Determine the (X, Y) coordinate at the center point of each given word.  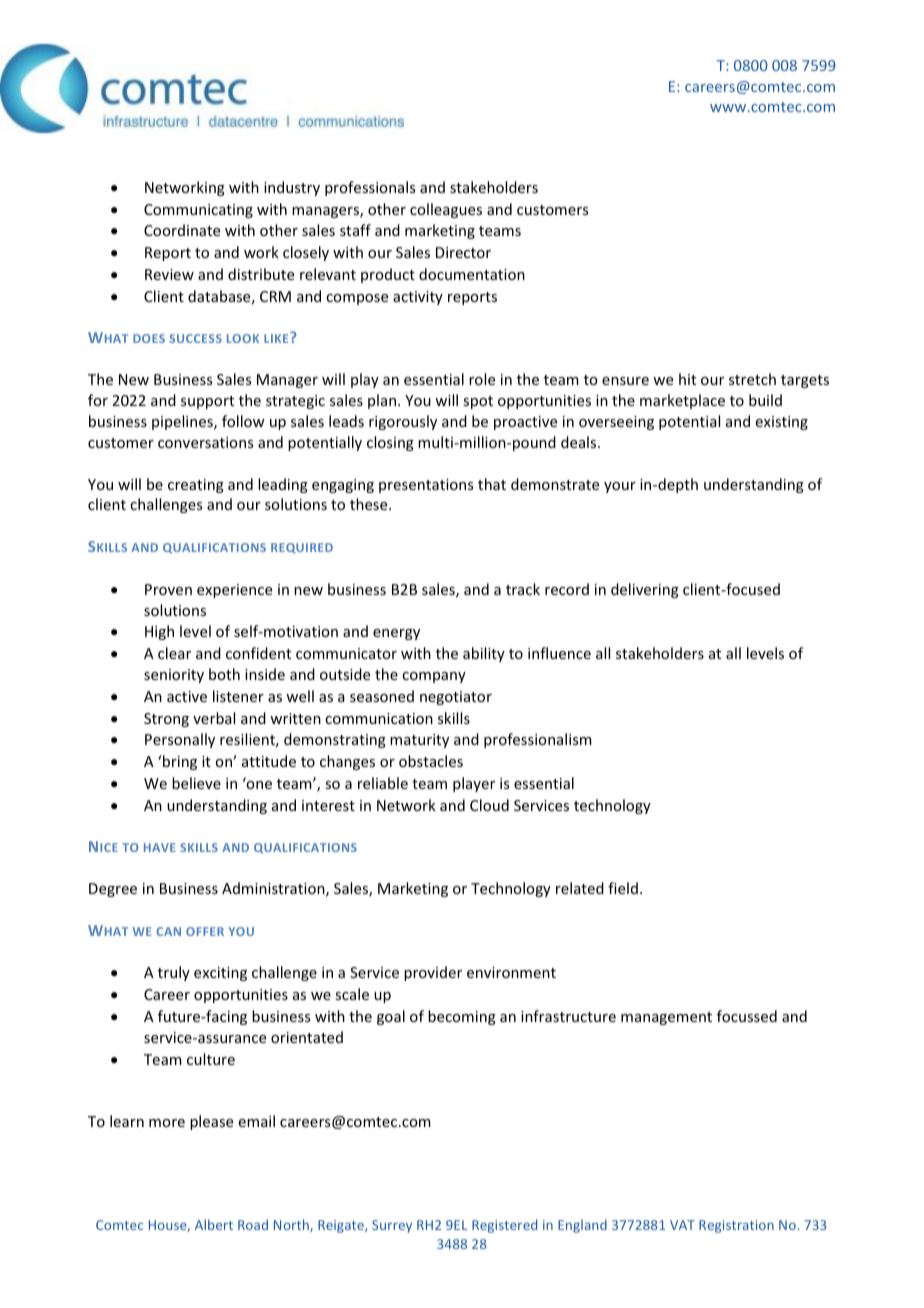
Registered (504, 1226)
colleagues (446, 210)
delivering (645, 590)
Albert (214, 1224)
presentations (426, 486)
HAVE (160, 847)
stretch (752, 379)
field (623, 888)
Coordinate (182, 230)
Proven (168, 589)
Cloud (489, 805)
